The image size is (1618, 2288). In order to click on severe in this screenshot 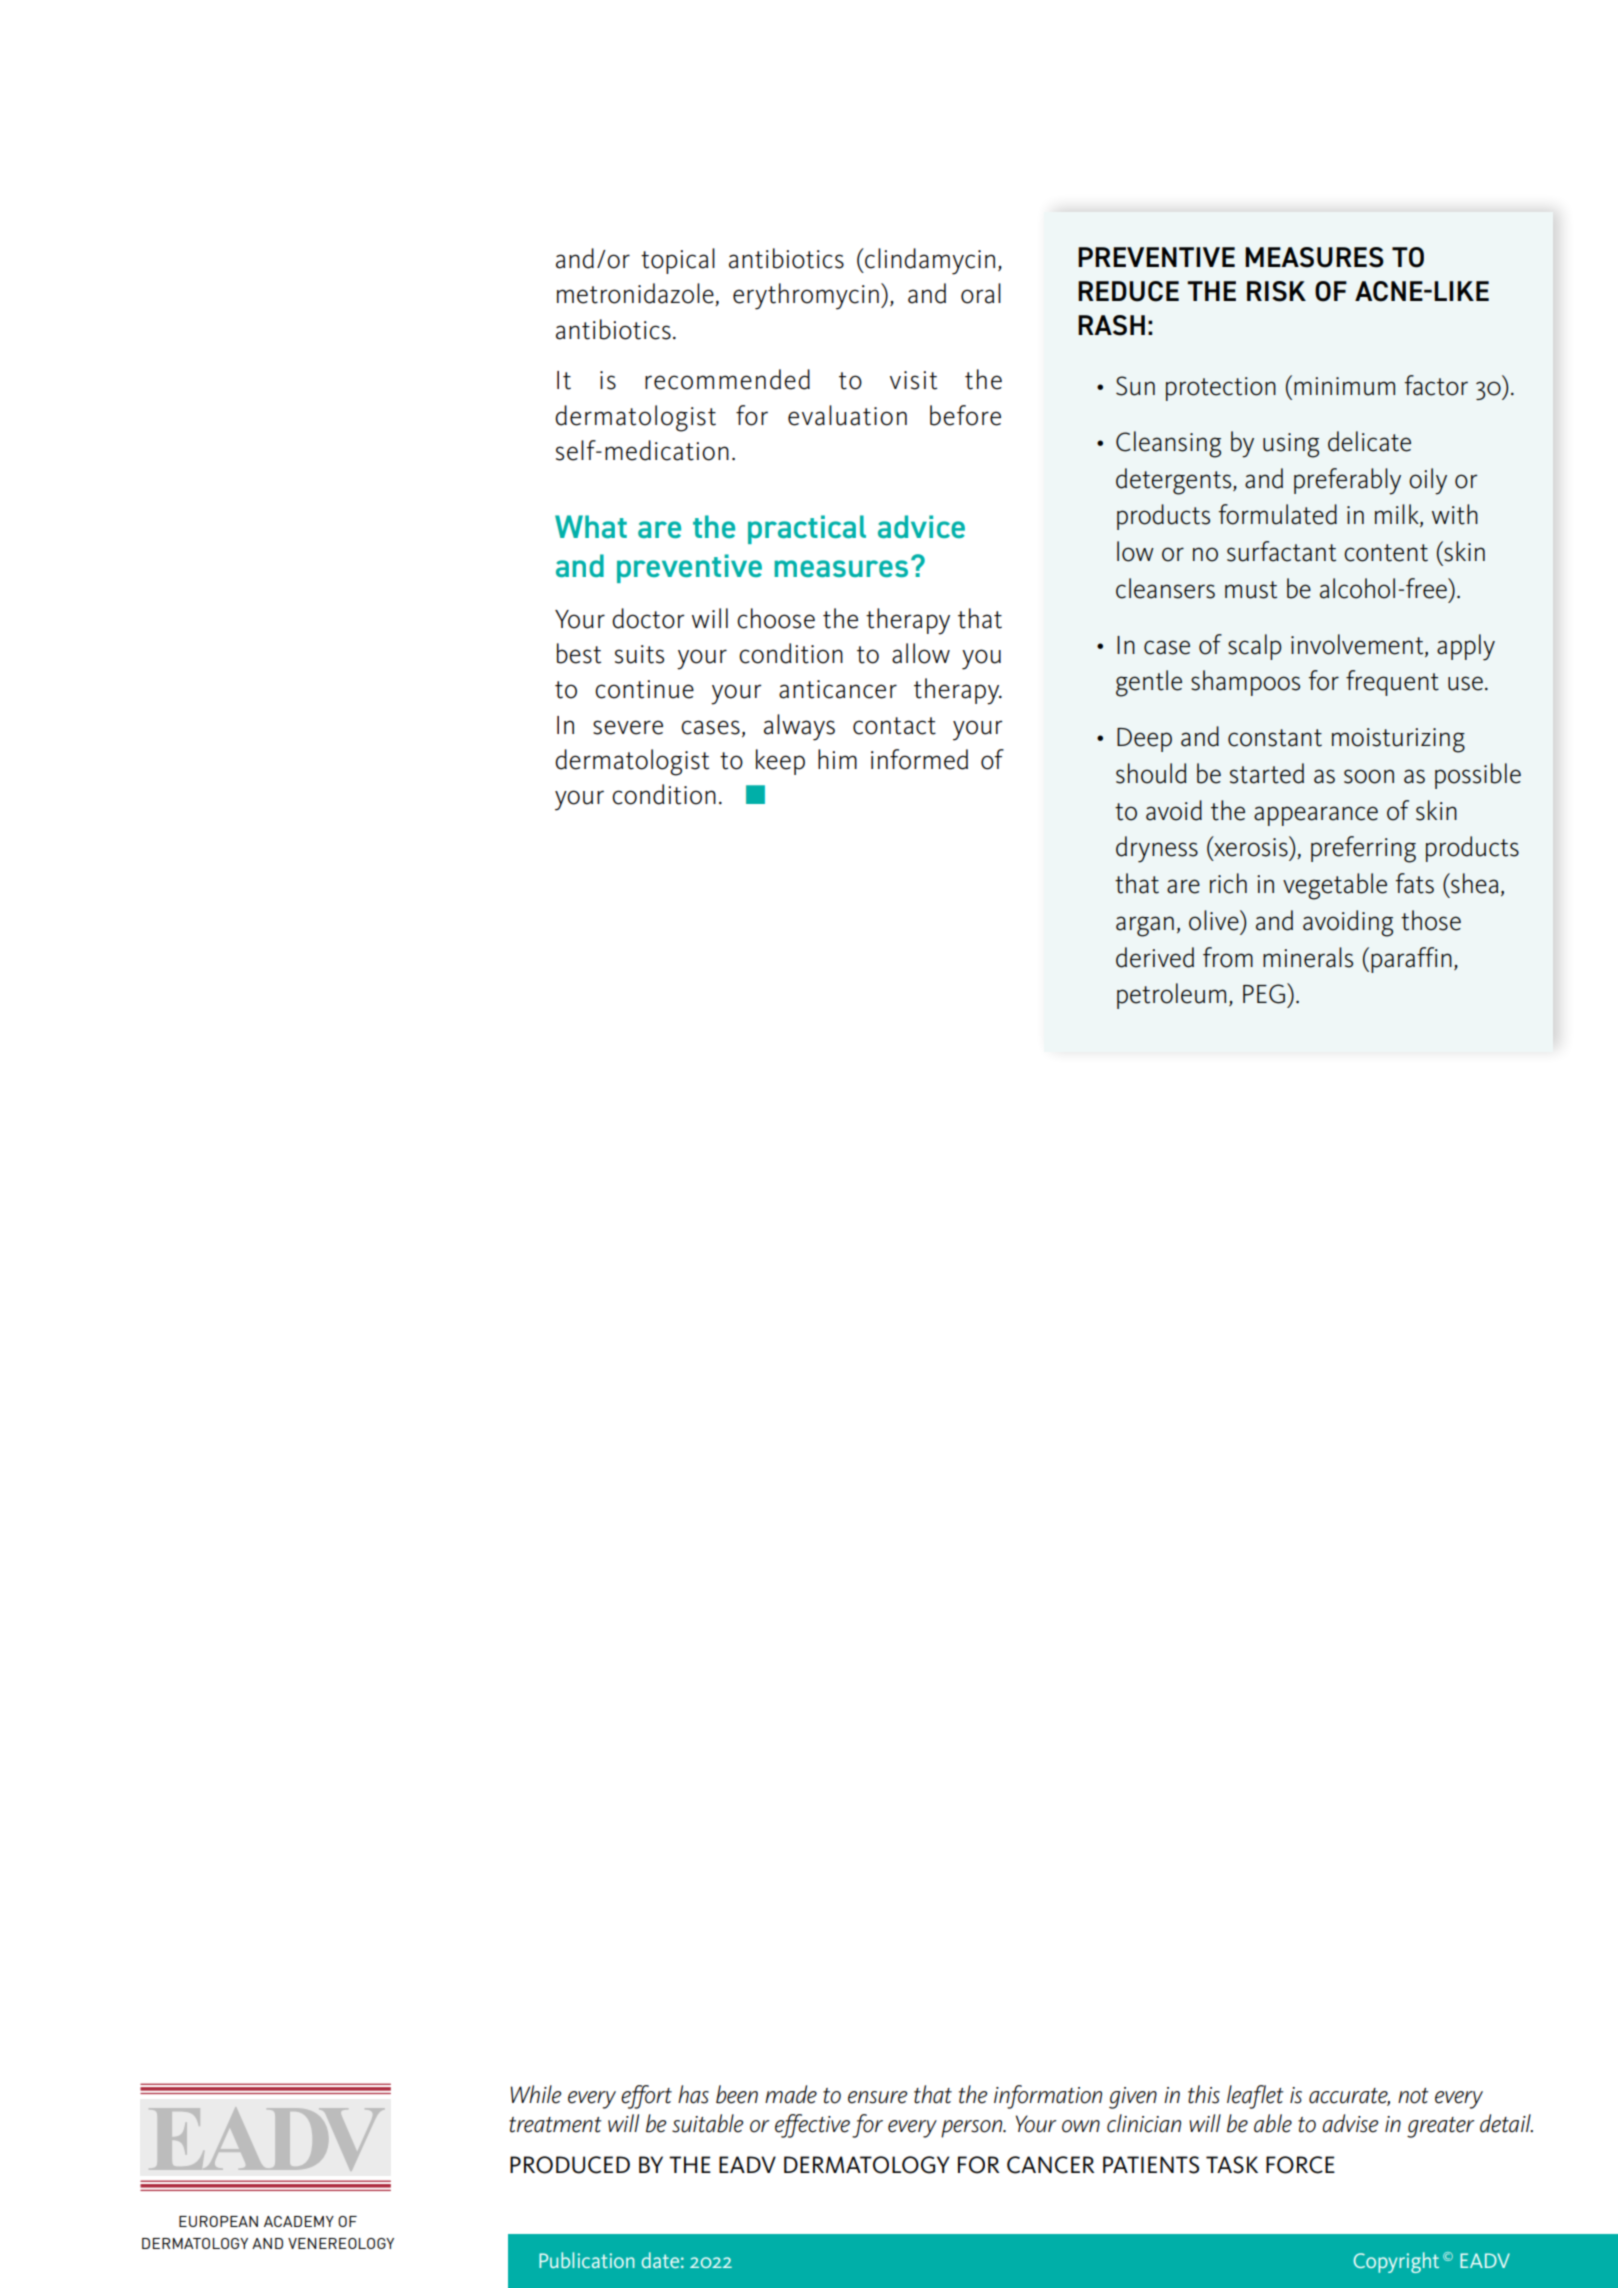, I will do `click(628, 727)`.
